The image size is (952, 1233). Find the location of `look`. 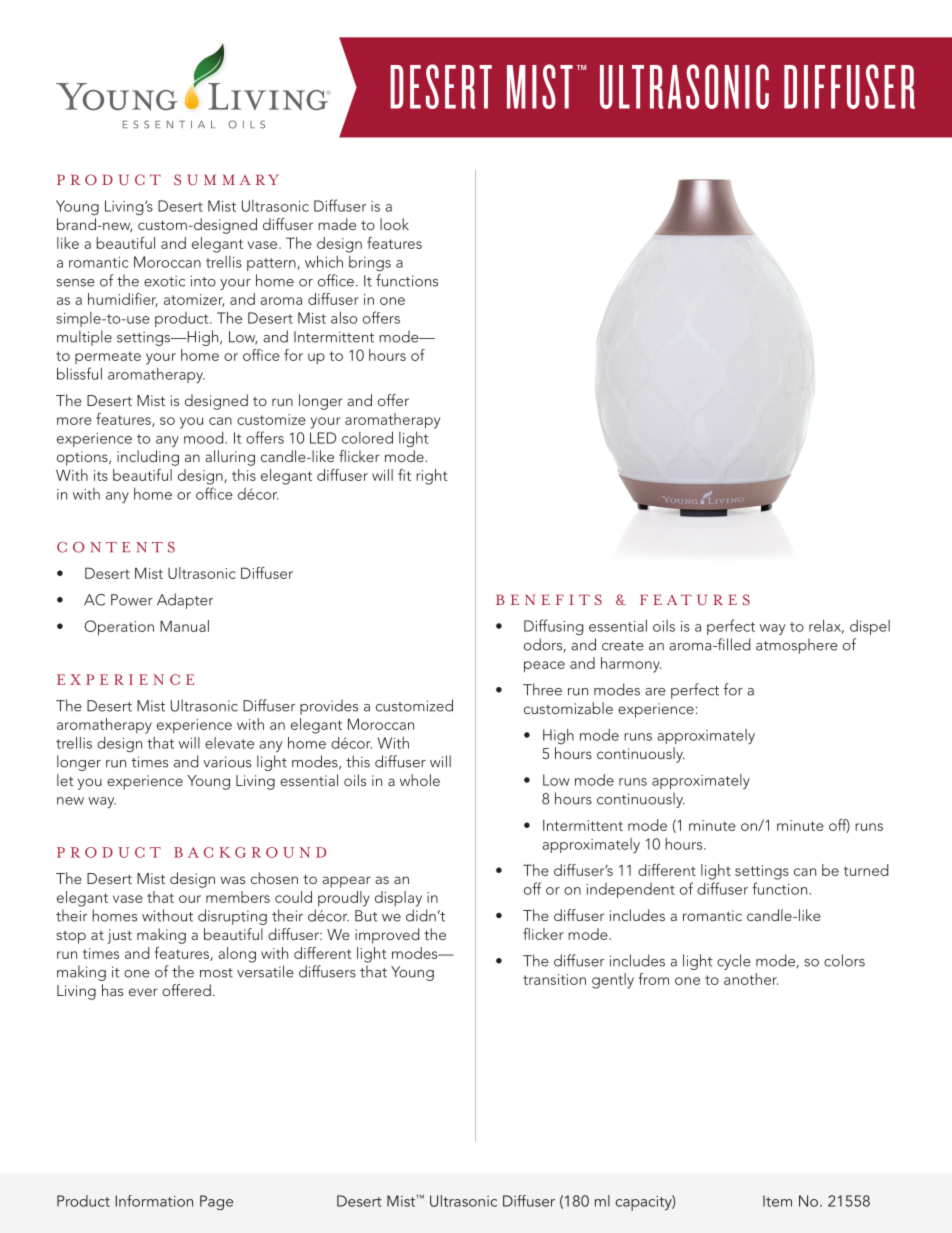

look is located at coordinates (394, 224).
